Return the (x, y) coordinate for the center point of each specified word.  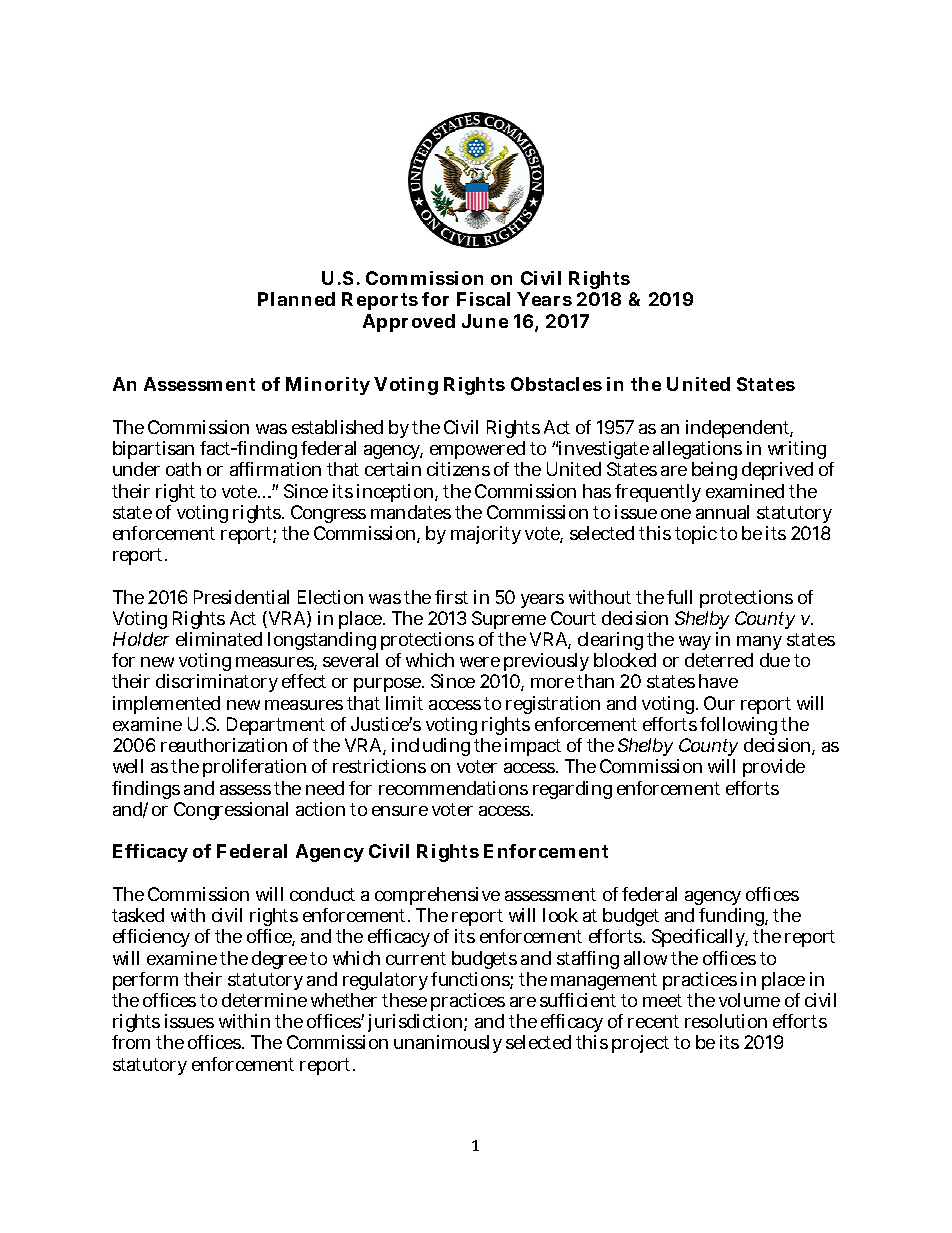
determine (264, 1000)
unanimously (448, 1044)
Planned (296, 299)
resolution (726, 1021)
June (485, 321)
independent (739, 429)
